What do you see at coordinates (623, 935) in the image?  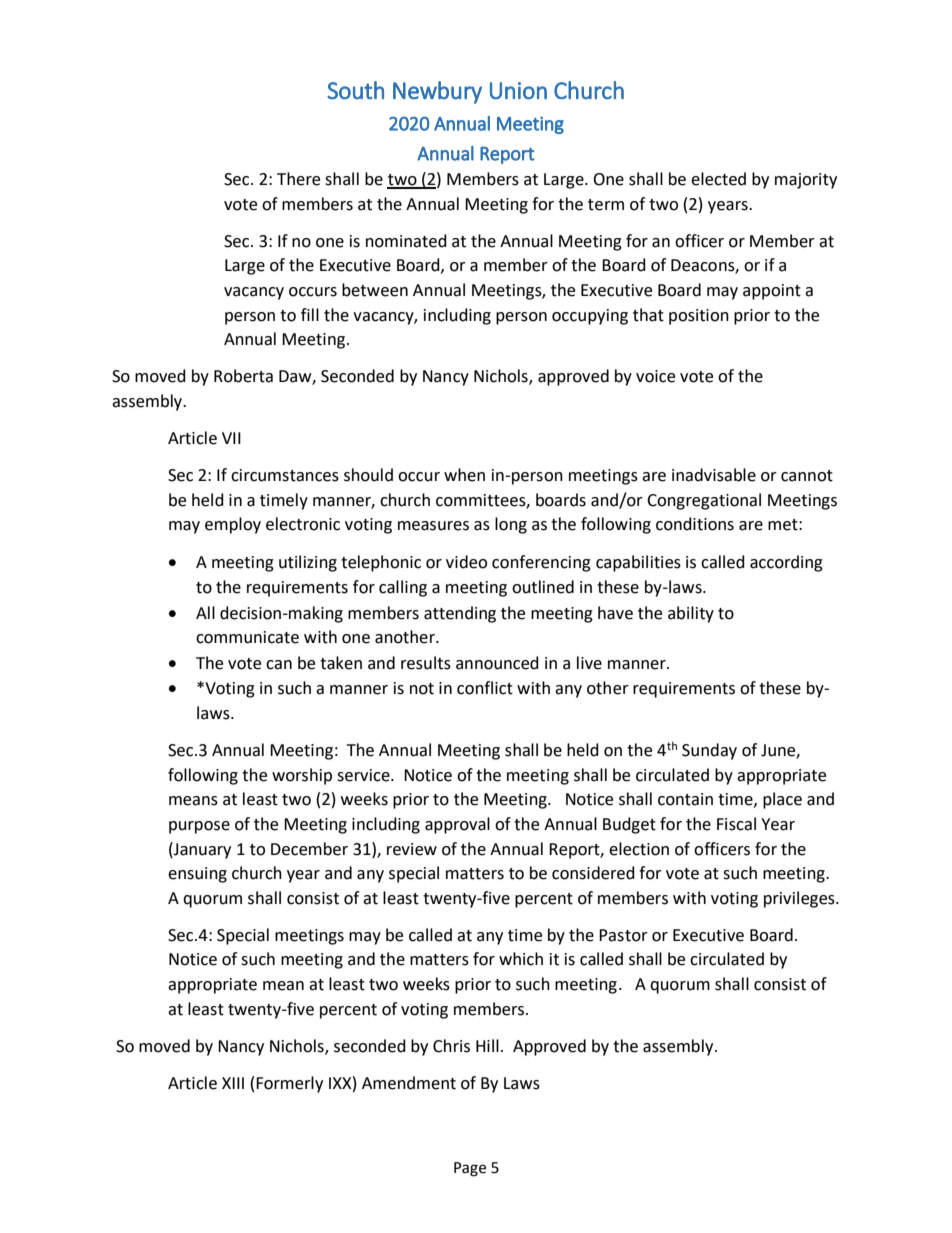 I see `Pastor` at bounding box center [623, 935].
